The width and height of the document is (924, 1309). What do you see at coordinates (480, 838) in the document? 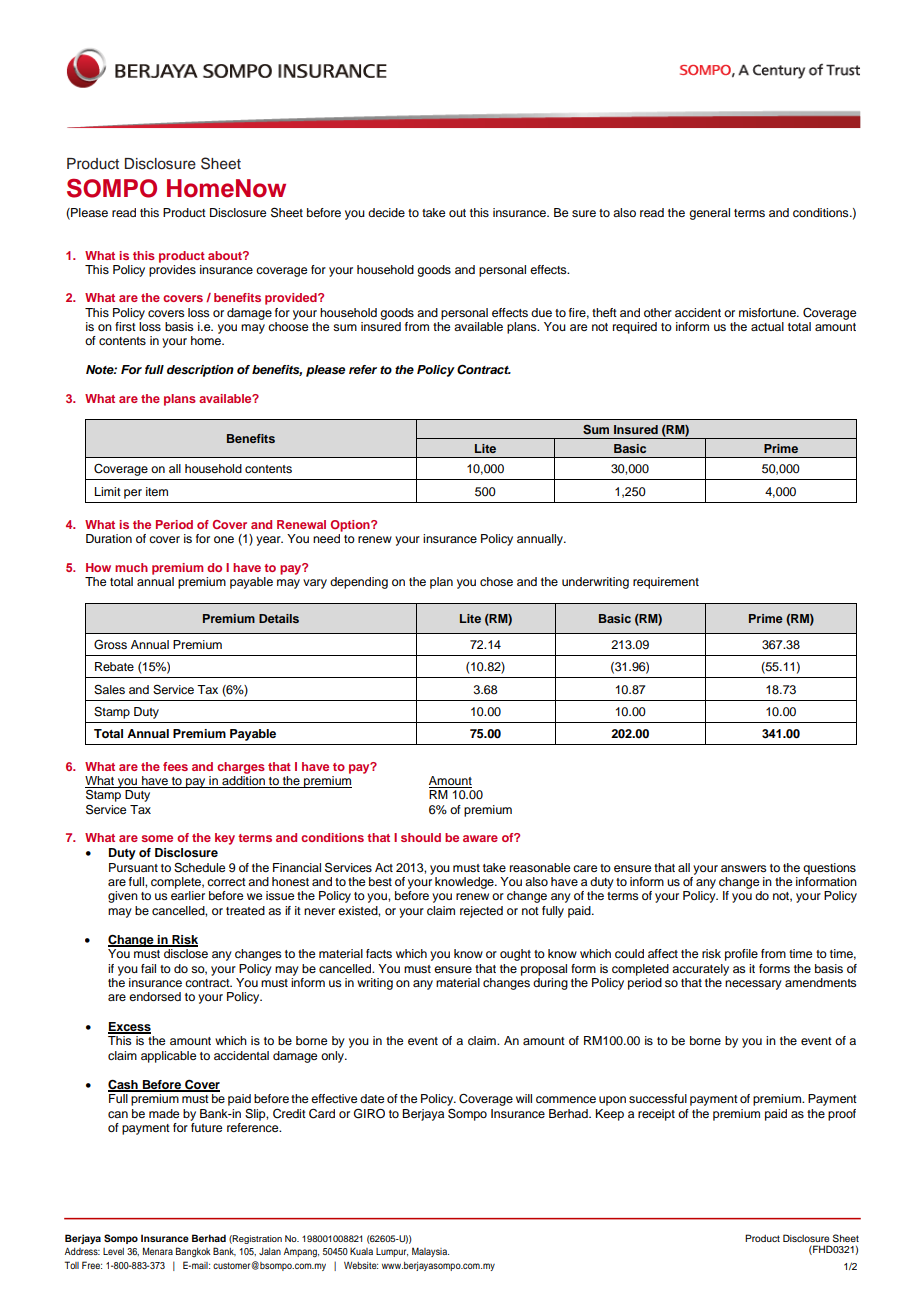
I see `aware` at bounding box center [480, 838].
